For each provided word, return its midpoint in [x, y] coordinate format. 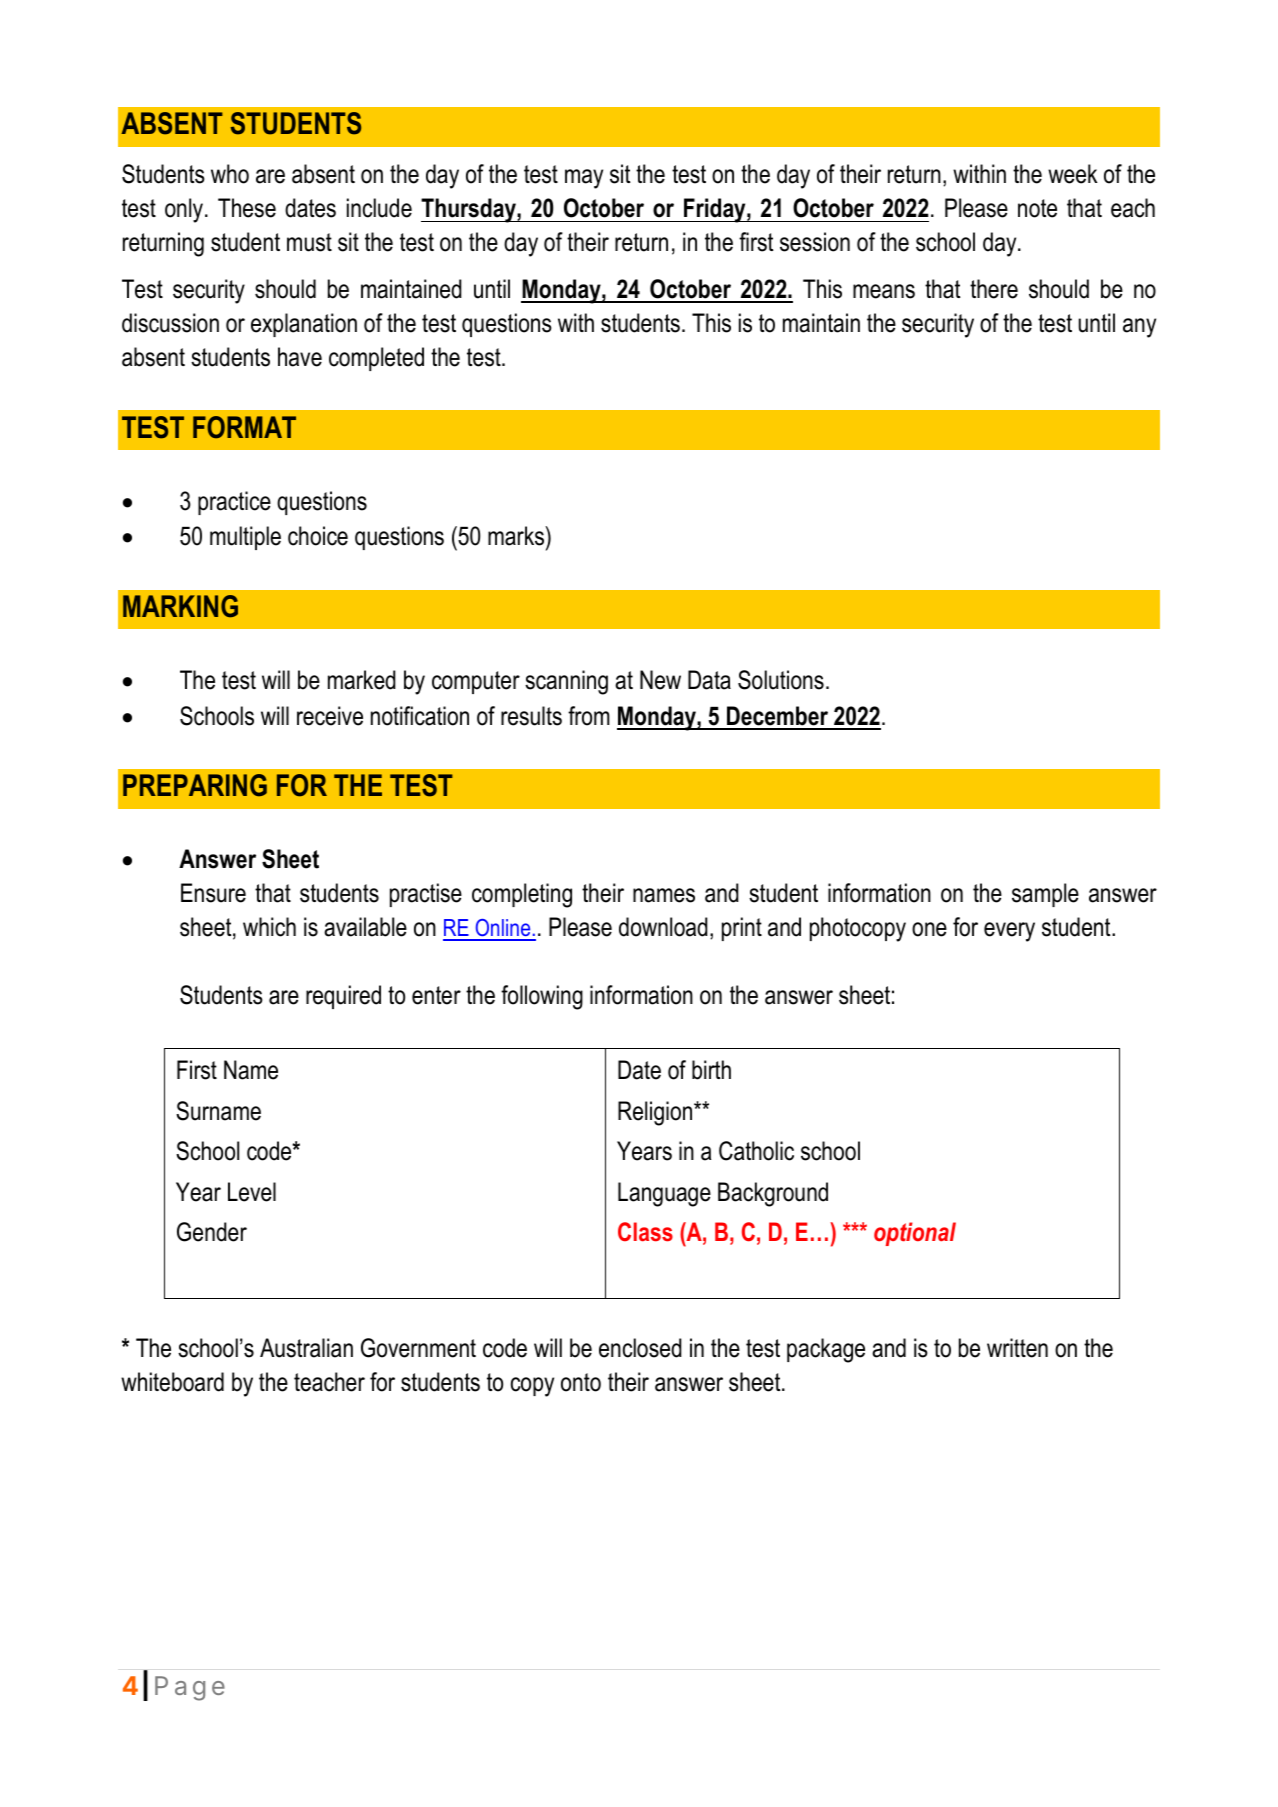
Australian [306, 1348]
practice [234, 503]
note [1037, 208]
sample [1045, 895]
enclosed [640, 1348]
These [247, 208]
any [1139, 328]
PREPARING [195, 785]
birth [711, 1070]
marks [517, 536]
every [1009, 932]
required [343, 997]
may [584, 179]
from [589, 716]
